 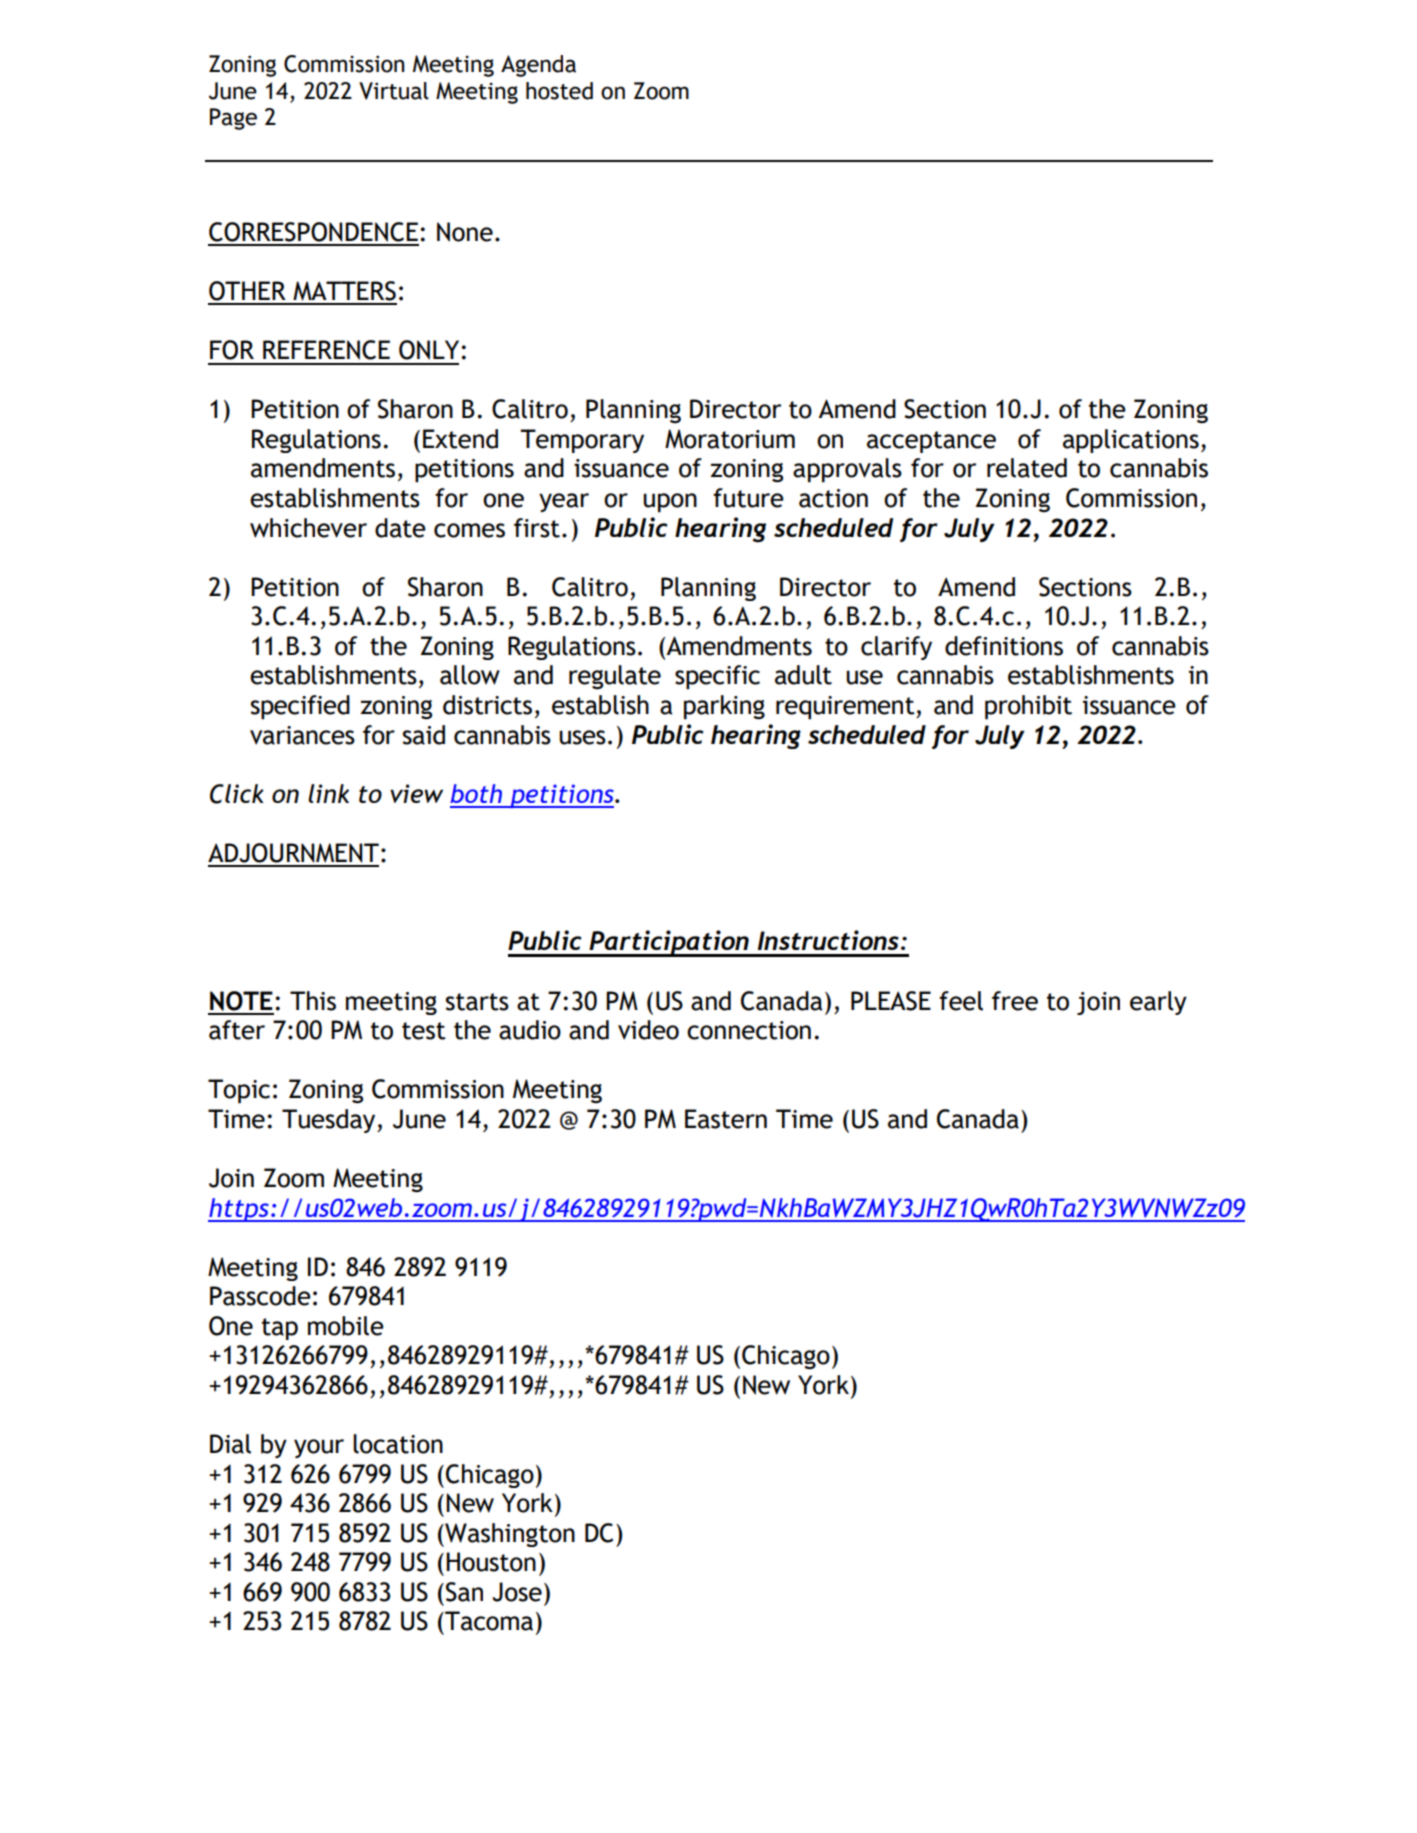 What do you see at coordinates (726, 1119) in the screenshot?
I see `Eastern` at bounding box center [726, 1119].
